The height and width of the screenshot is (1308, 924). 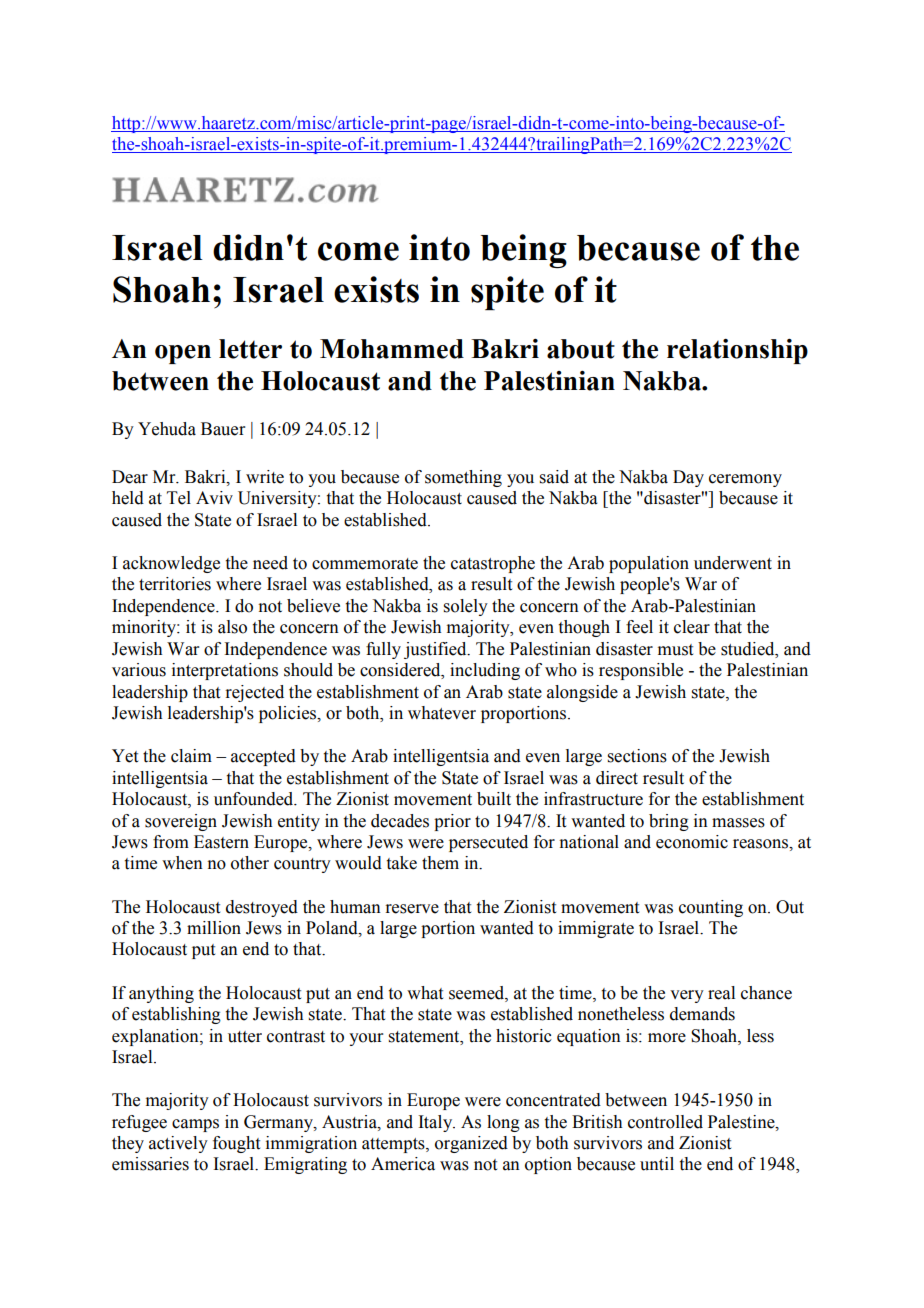 What do you see at coordinates (183, 354) in the screenshot?
I see `open` at bounding box center [183, 354].
